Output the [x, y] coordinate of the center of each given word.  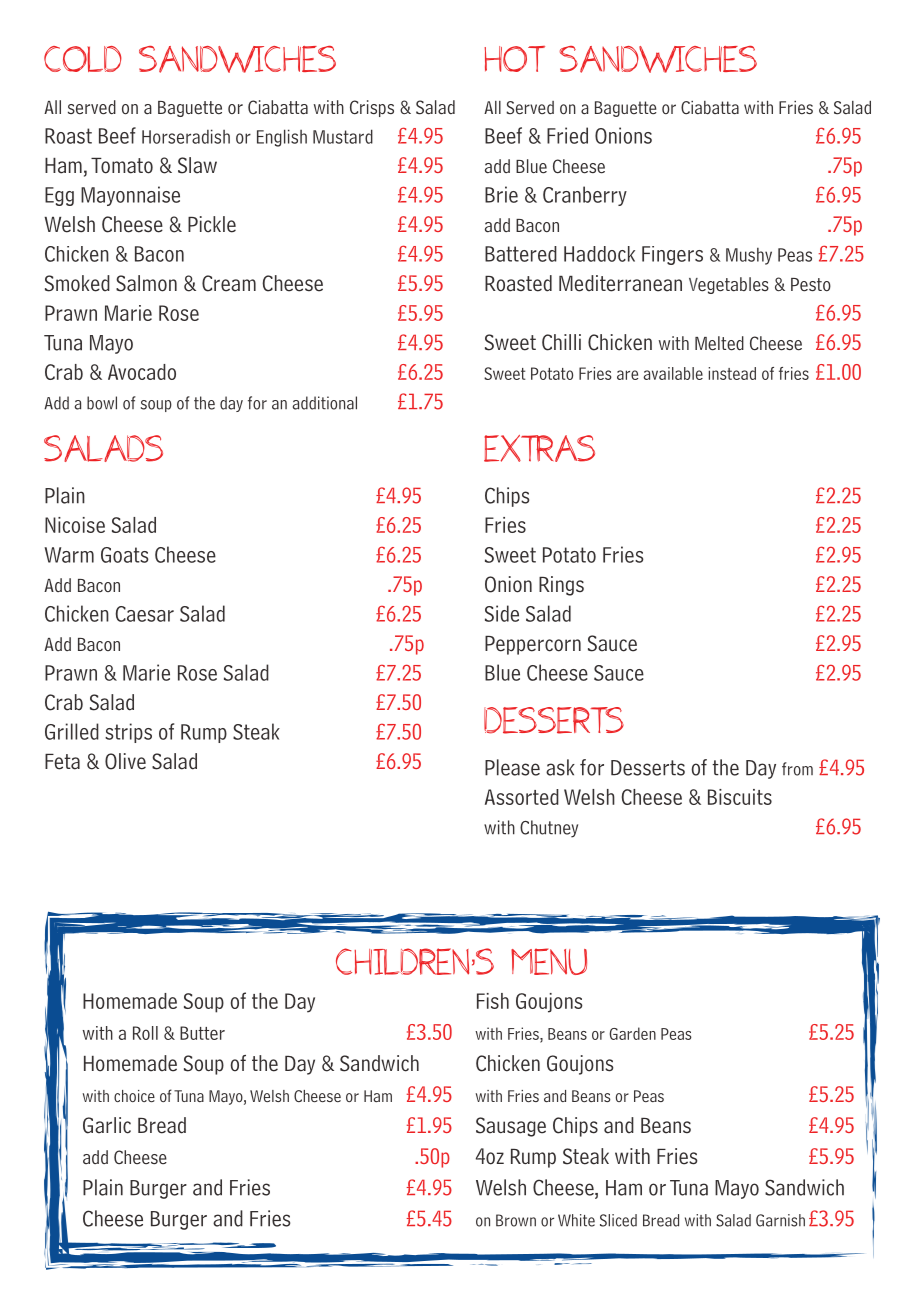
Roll [145, 1033]
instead [732, 373]
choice [134, 1096]
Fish [493, 1001]
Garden [633, 1033]
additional [325, 403]
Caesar [145, 614]
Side [502, 613]
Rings [561, 586]
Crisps [372, 108]
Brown [516, 1220]
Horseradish [186, 136]
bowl [102, 403]
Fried [567, 135]
